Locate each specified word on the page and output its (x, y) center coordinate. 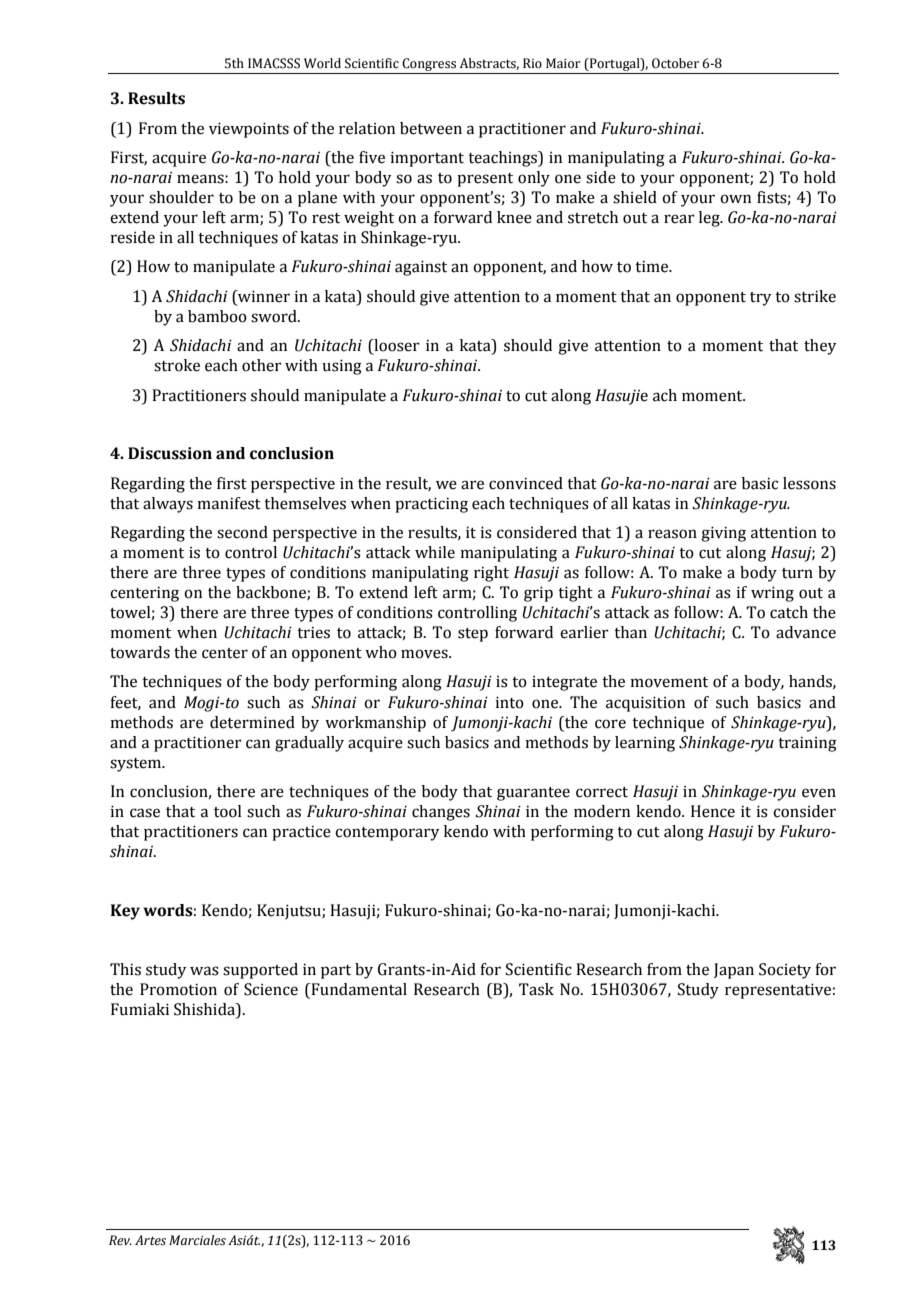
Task (536, 989)
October (675, 63)
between (431, 128)
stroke (177, 365)
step (473, 635)
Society (785, 971)
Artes (150, 1240)
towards (140, 652)
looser (396, 346)
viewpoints (249, 130)
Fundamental (358, 989)
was (204, 971)
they (820, 347)
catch (789, 612)
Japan (734, 971)
